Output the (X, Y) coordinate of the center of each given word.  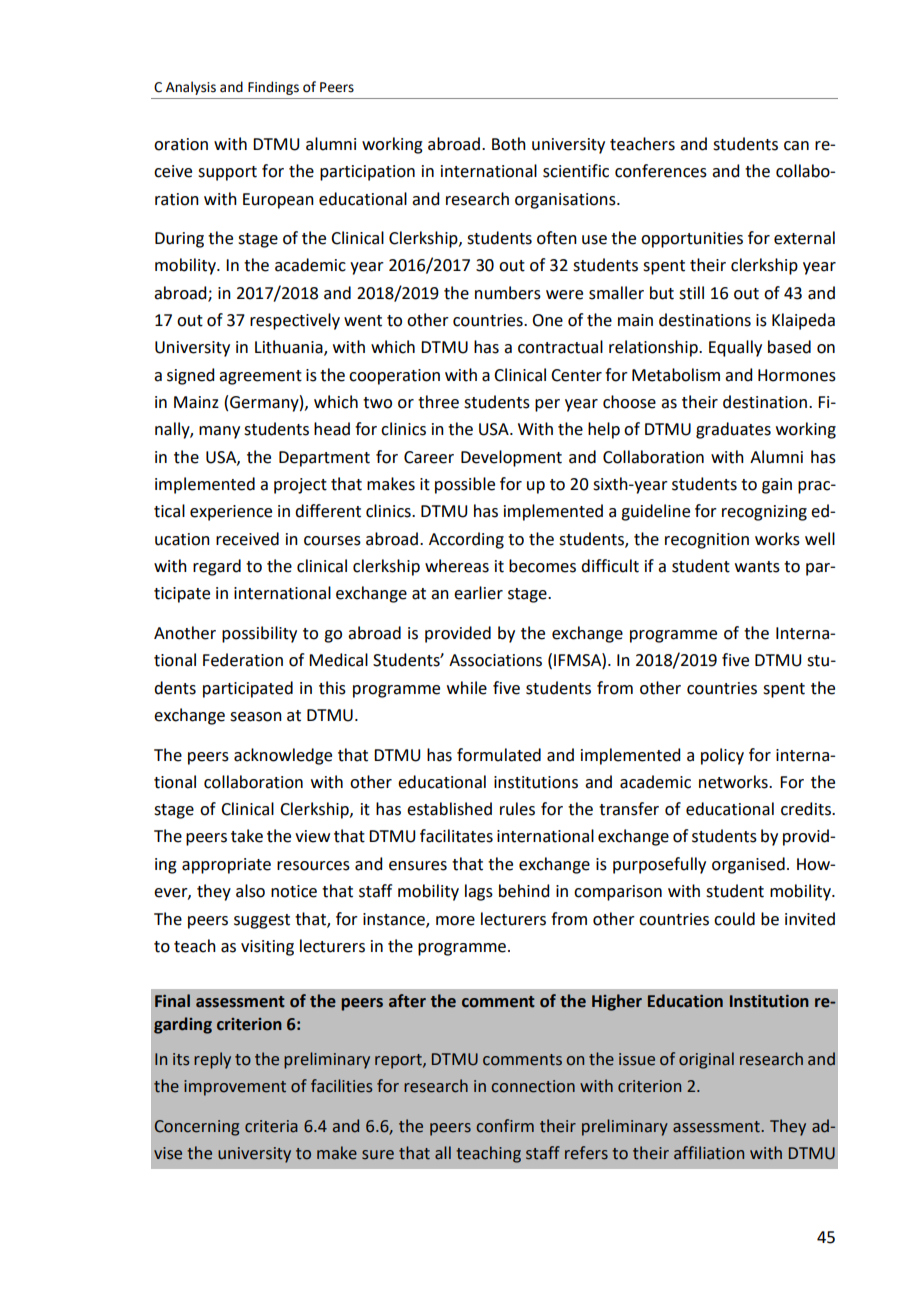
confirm (505, 1126)
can (796, 146)
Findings (273, 88)
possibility (259, 634)
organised (748, 865)
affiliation (709, 1153)
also (250, 891)
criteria (271, 1126)
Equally (735, 348)
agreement (260, 377)
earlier (478, 593)
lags (479, 892)
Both (509, 144)
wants (757, 567)
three (438, 402)
